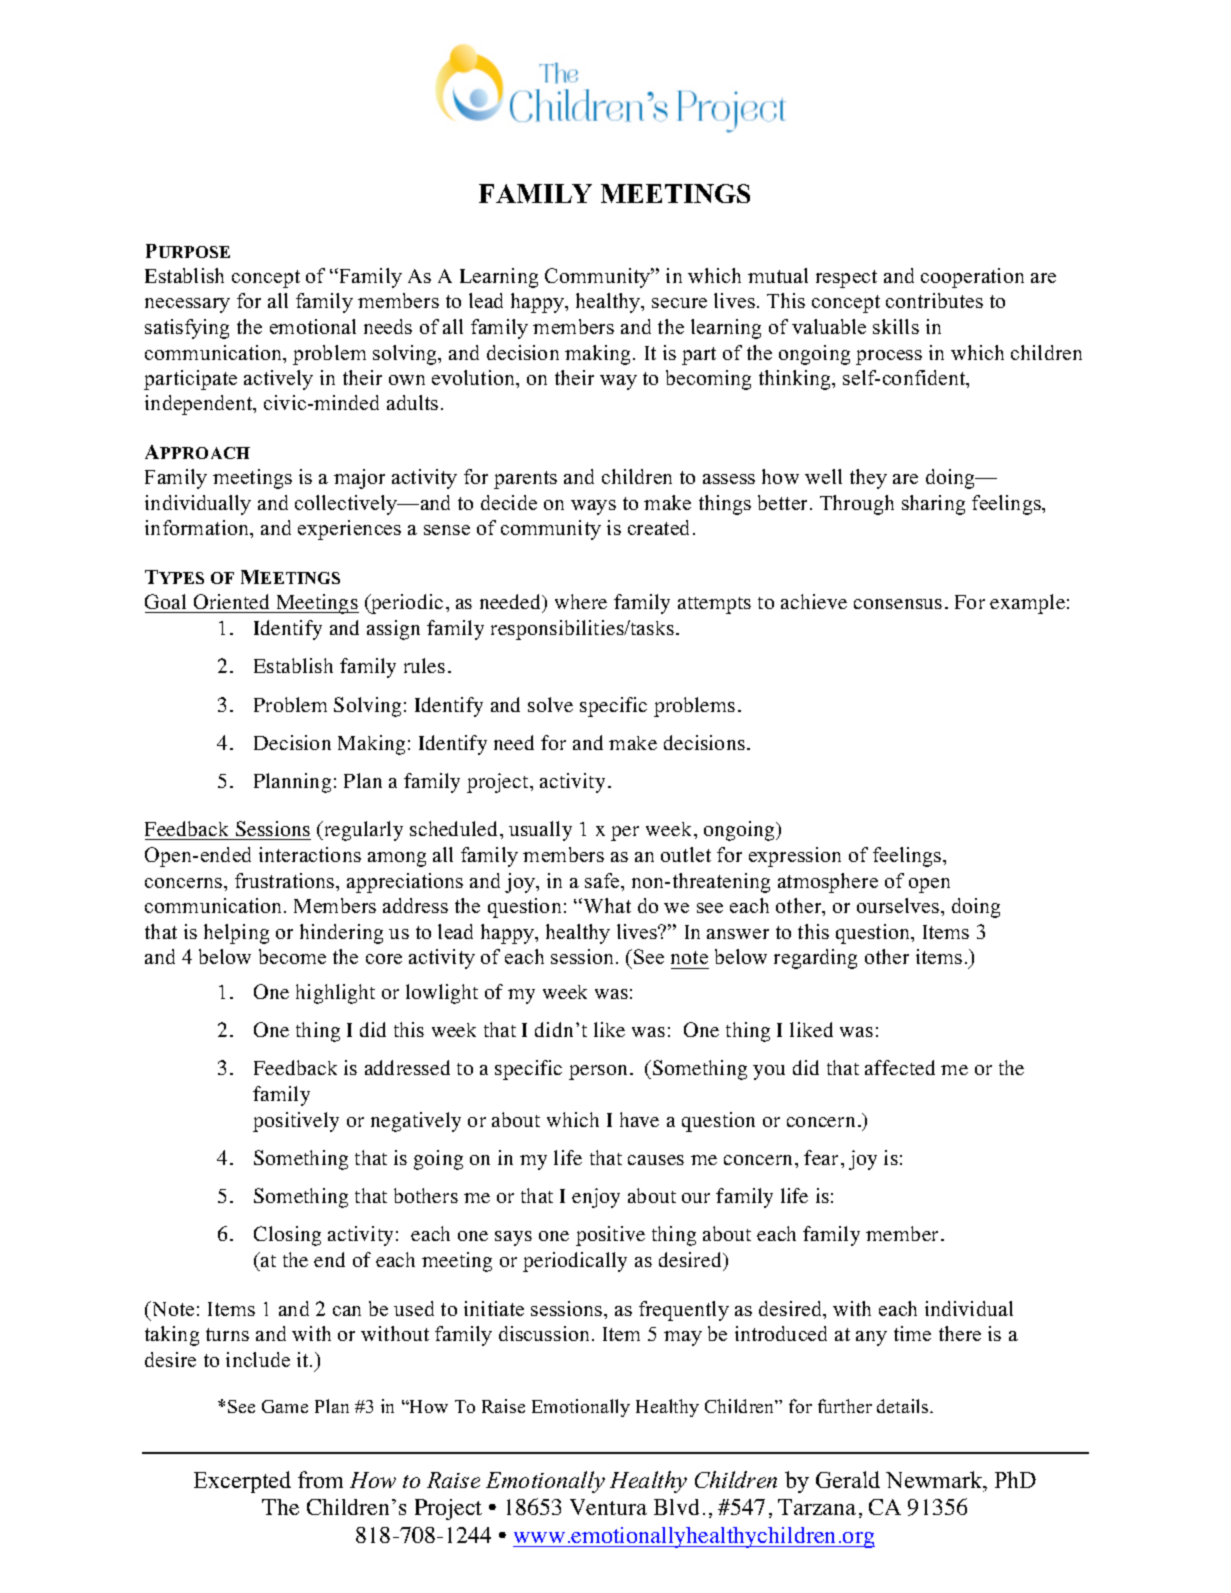  I want to click on necessary, so click(187, 305).
